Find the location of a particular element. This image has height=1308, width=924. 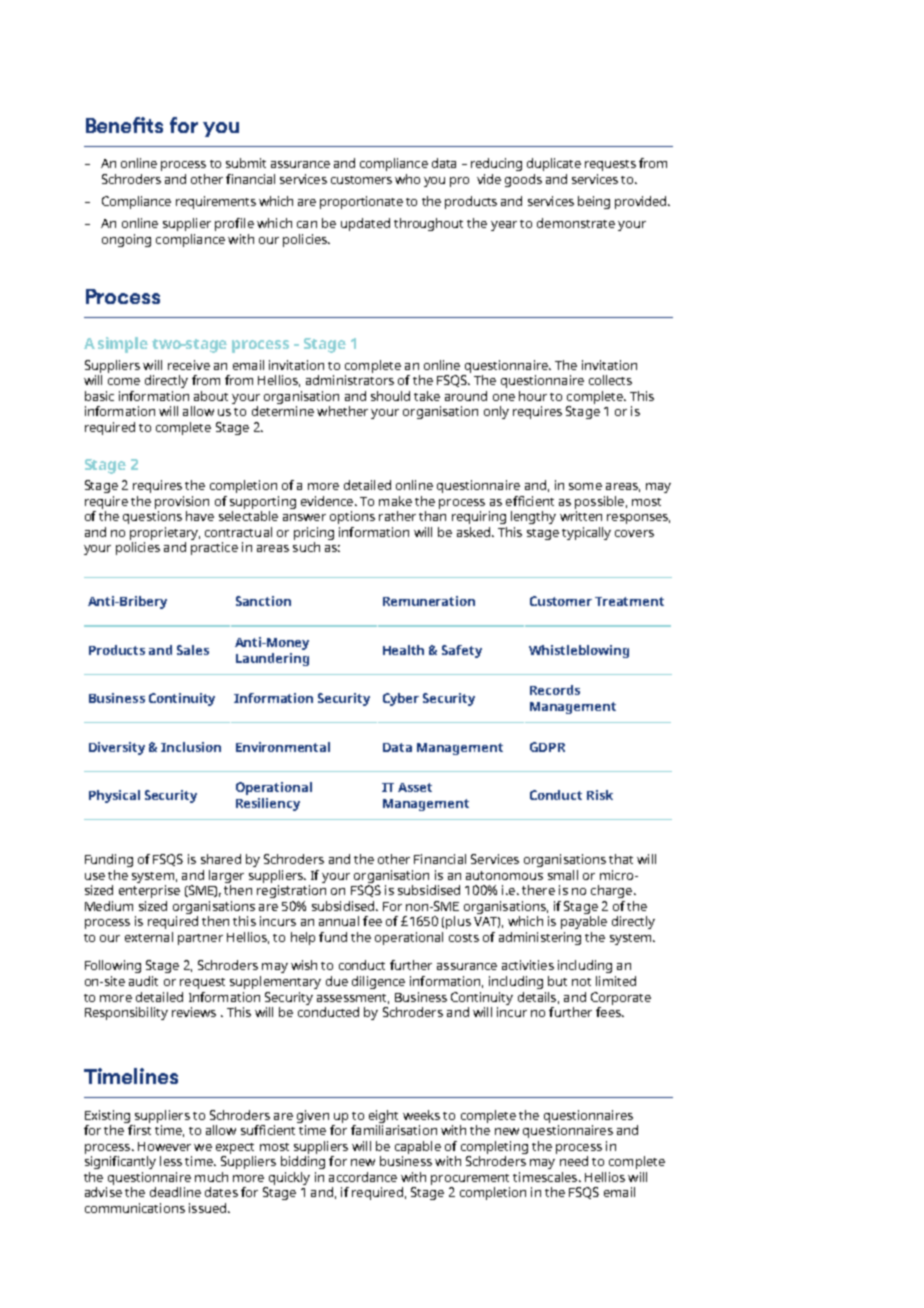

proportionate is located at coordinates (361, 202).
